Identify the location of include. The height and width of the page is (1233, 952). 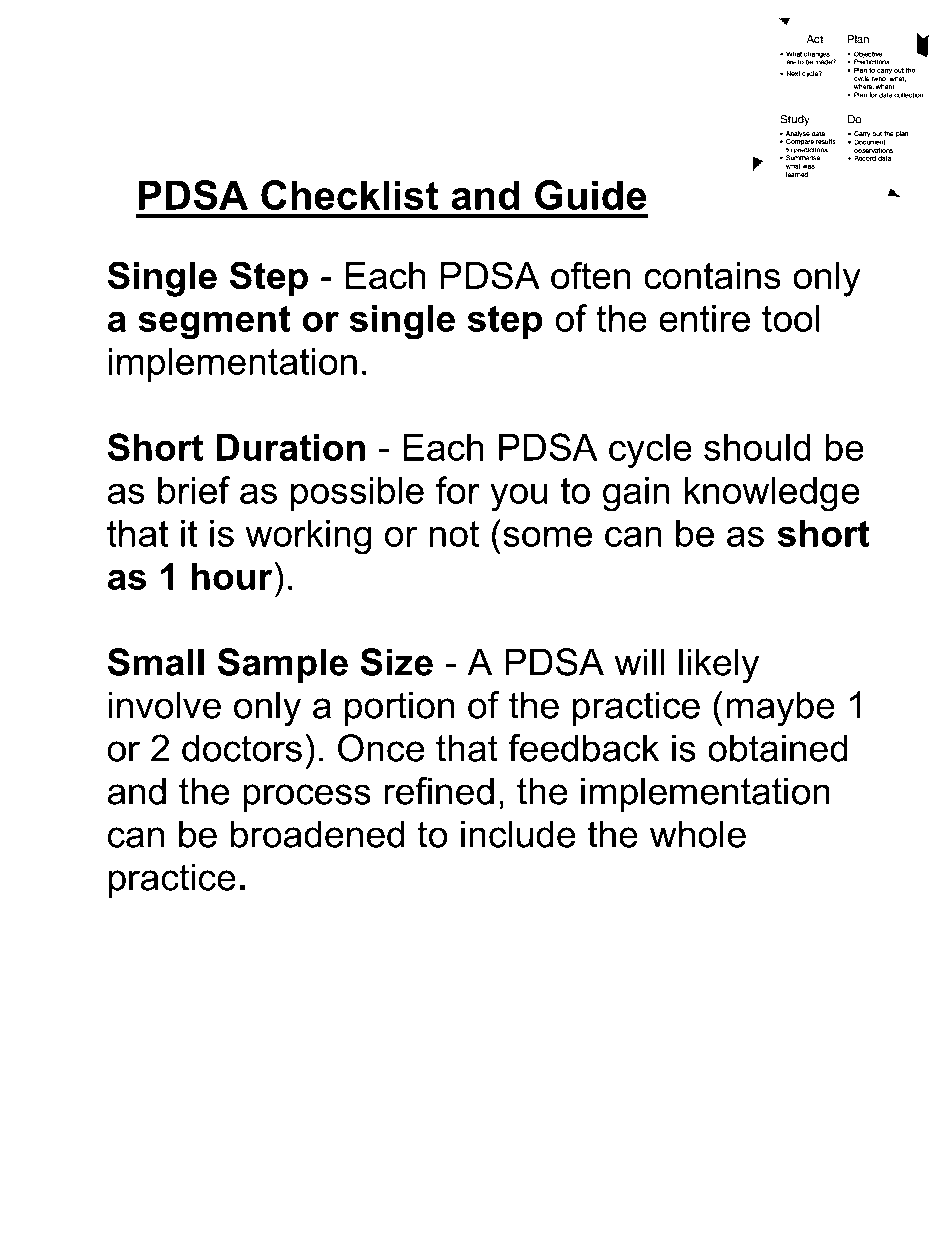
(518, 834).
